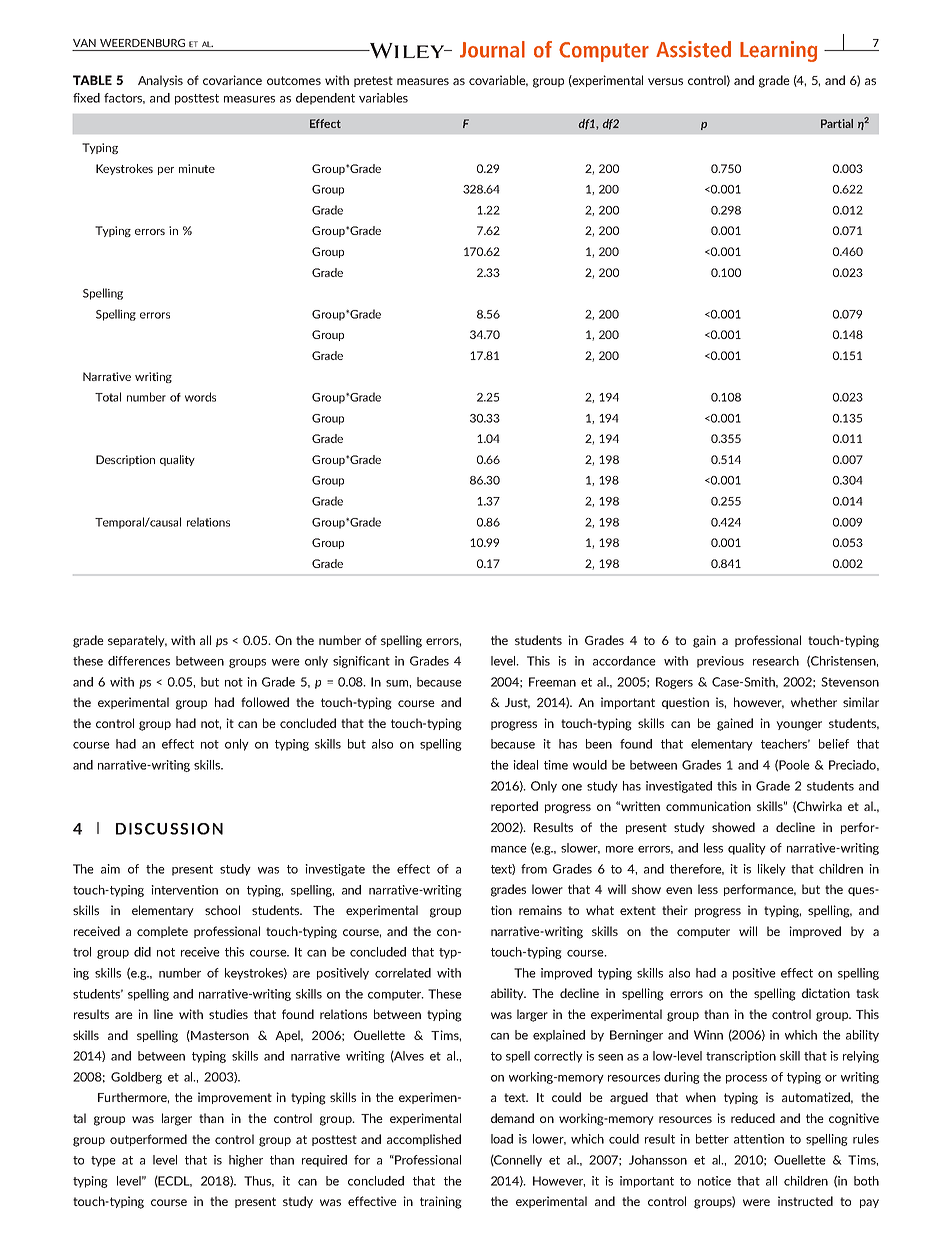 This screenshot has width=952, height=1251. What do you see at coordinates (837, 123) in the screenshot?
I see `Partial` at bounding box center [837, 123].
